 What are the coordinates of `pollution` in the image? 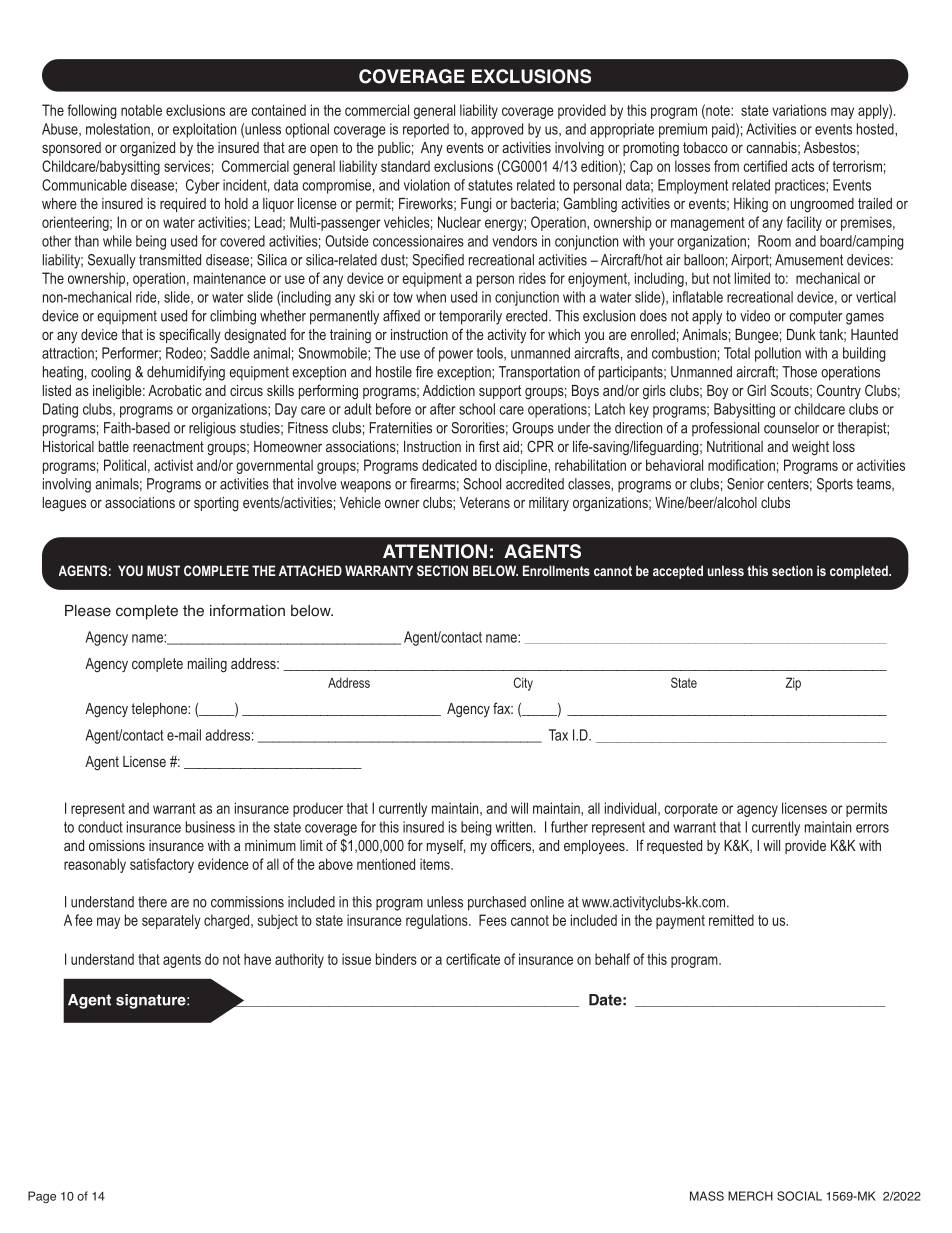 It's located at (778, 354).
